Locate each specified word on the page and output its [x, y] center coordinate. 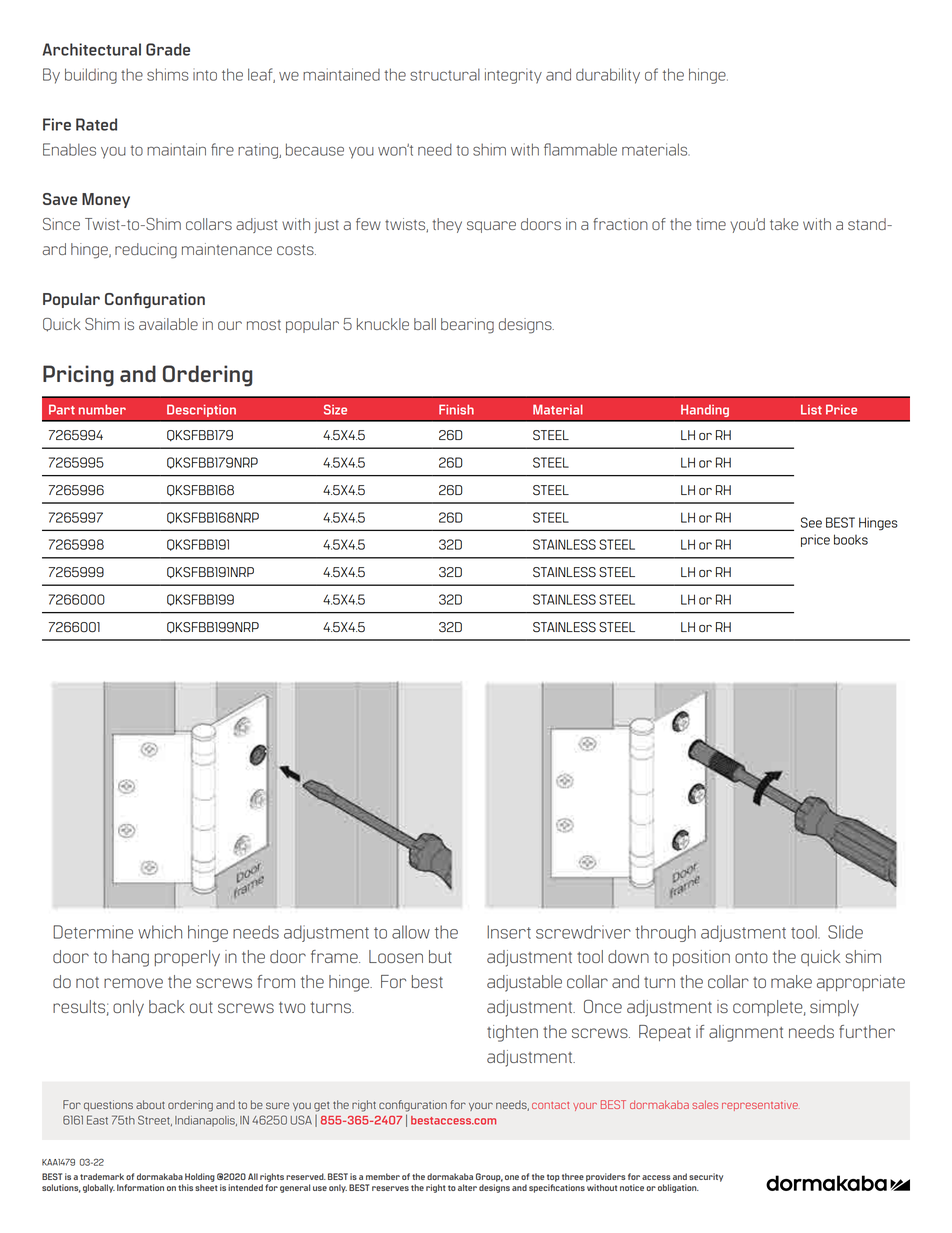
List [811, 410]
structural [445, 74]
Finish [456, 409]
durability [608, 76]
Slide [845, 932]
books [851, 539]
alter [467, 1187]
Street [155, 1120]
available [168, 324]
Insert [509, 932]
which [160, 932]
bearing [467, 326]
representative [761, 1106]
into [205, 75]
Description [201, 410]
